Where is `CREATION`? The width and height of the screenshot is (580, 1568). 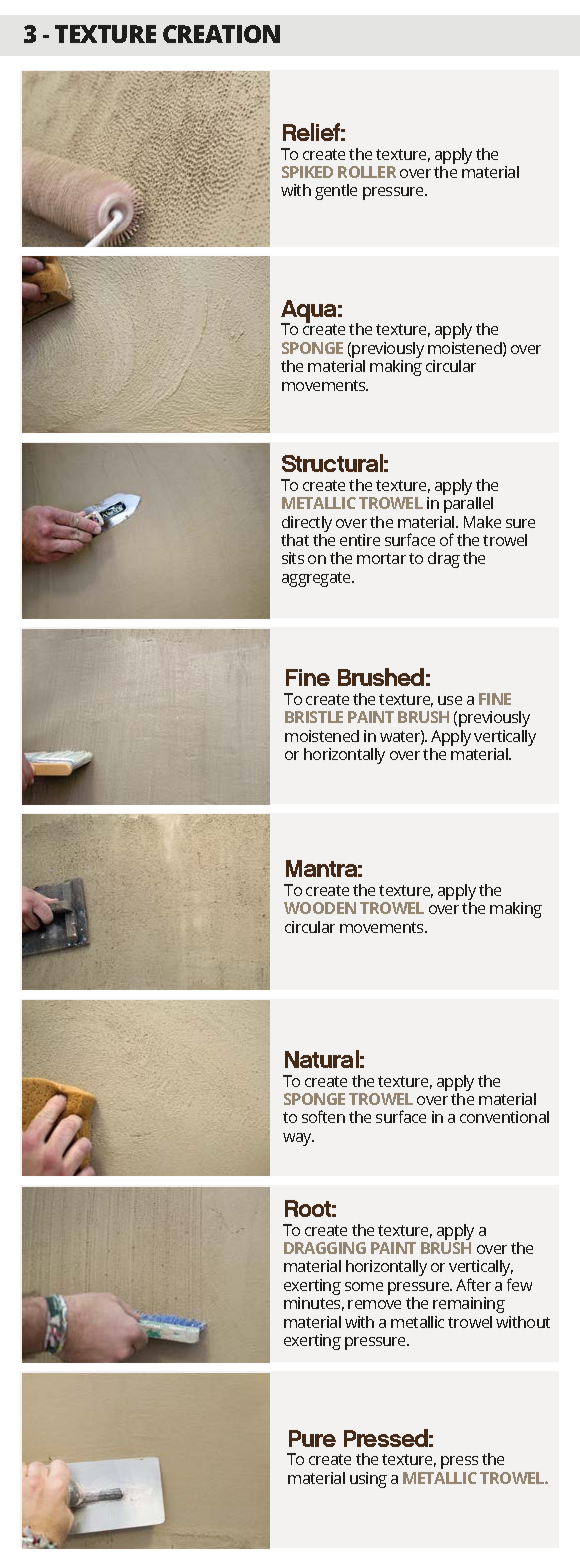
CREATION is located at coordinates (221, 34).
